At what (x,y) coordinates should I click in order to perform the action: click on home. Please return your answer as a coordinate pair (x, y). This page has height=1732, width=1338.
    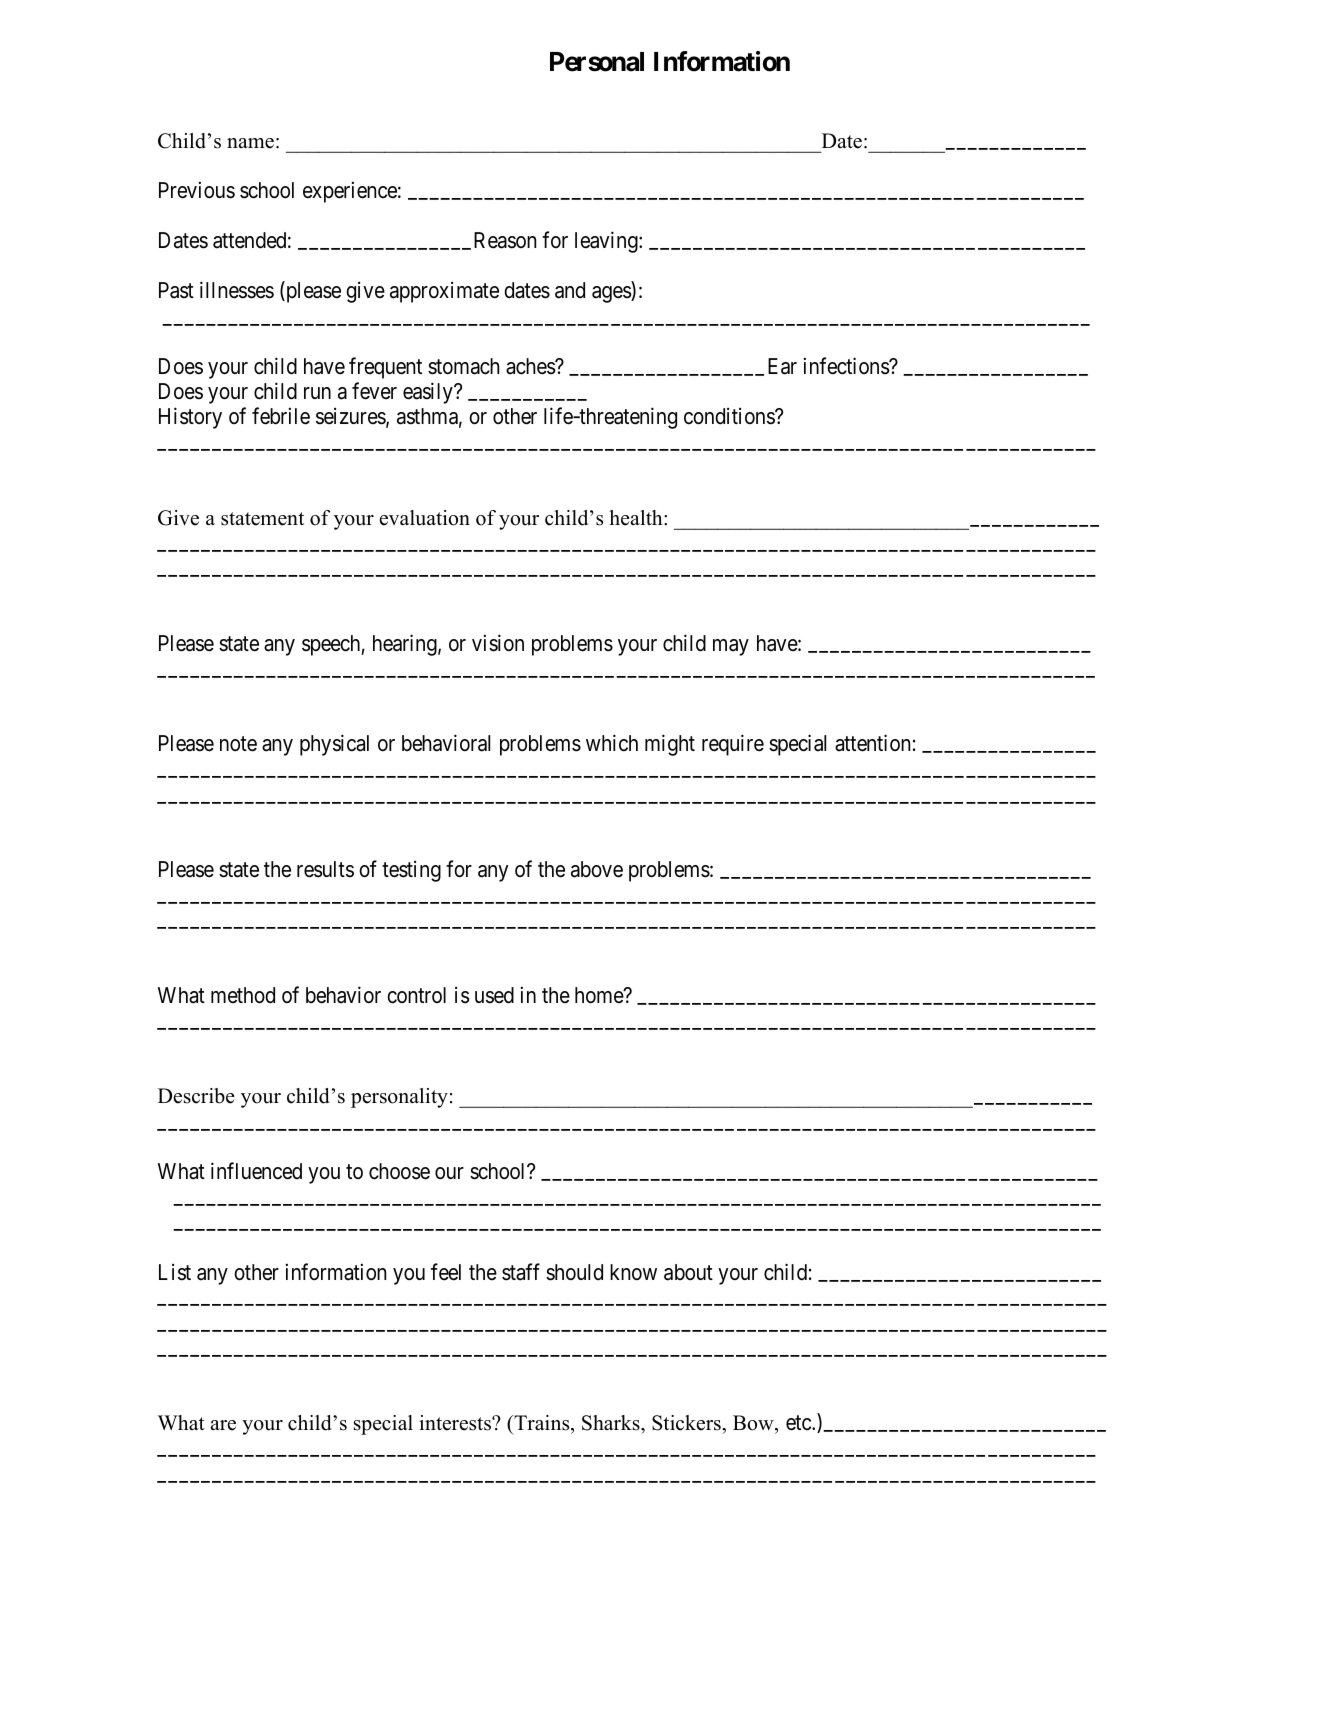
    Looking at the image, I should click on (600, 995).
